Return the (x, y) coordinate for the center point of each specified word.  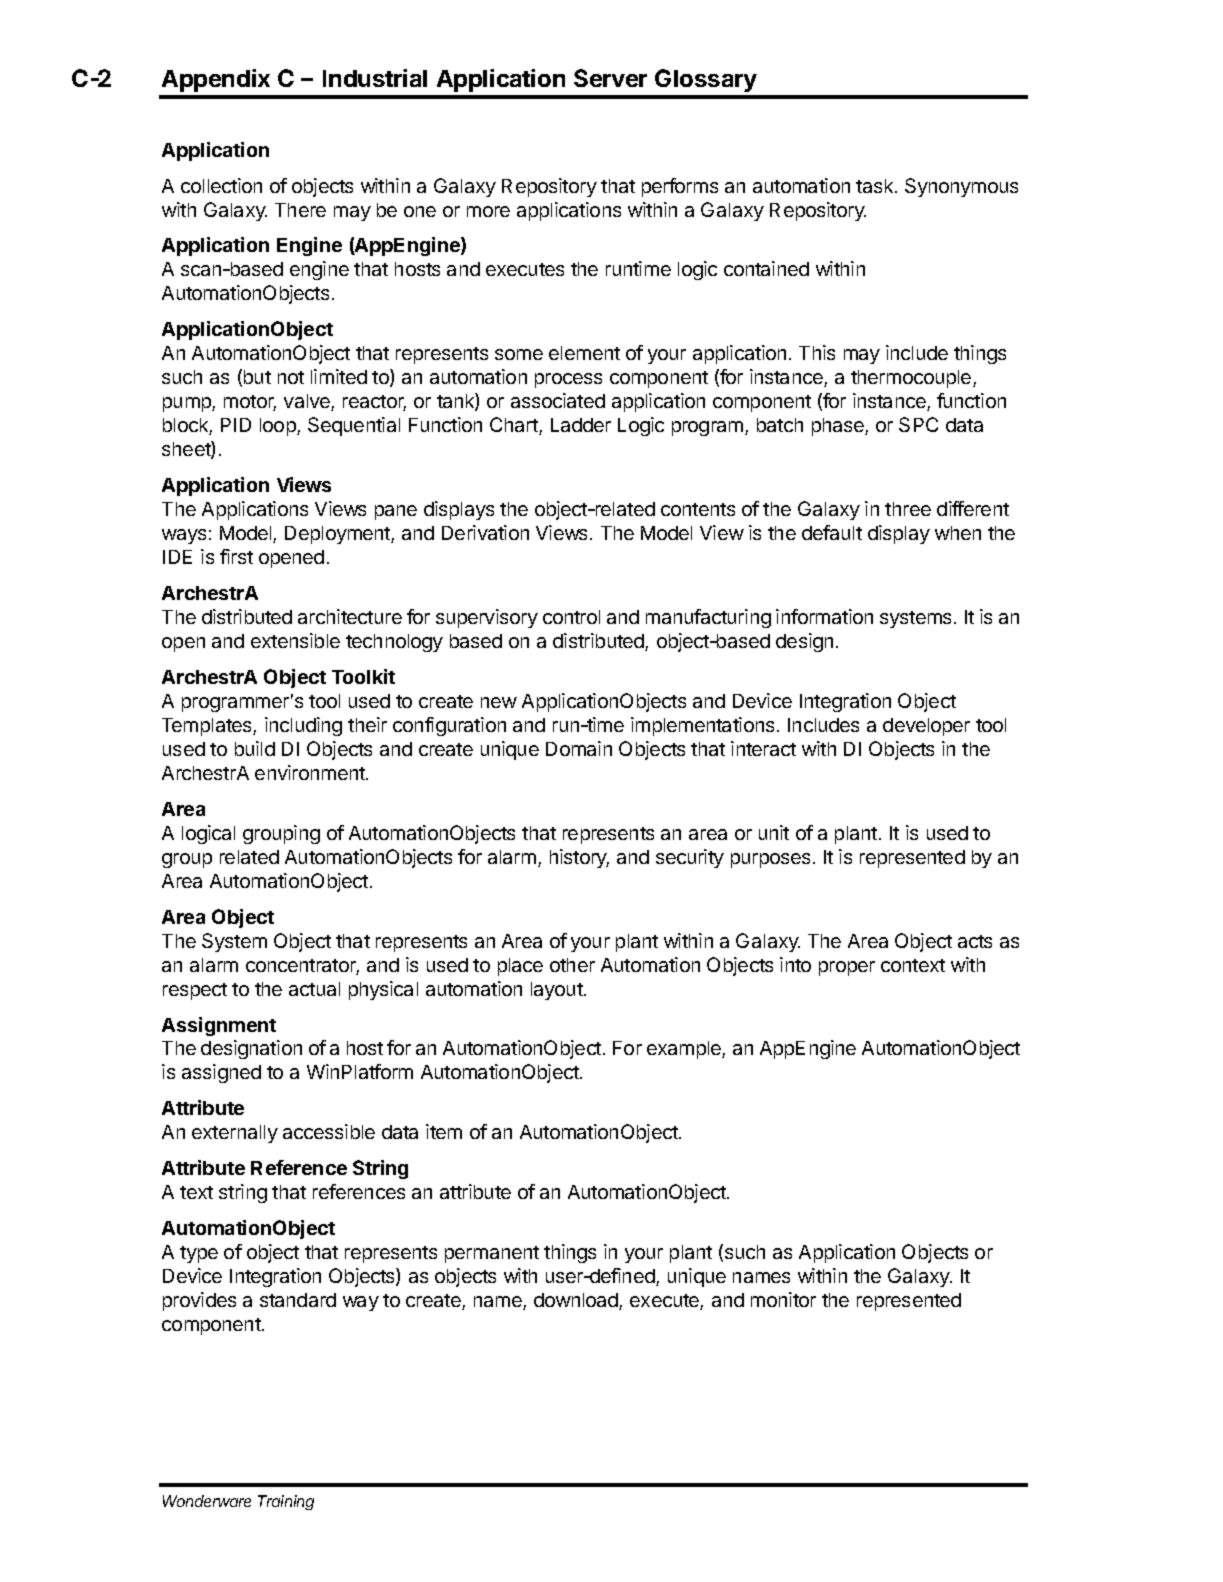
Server (610, 78)
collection (221, 185)
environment (311, 772)
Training (286, 1502)
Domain (579, 748)
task (876, 186)
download (577, 1301)
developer (926, 727)
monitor (783, 1299)
